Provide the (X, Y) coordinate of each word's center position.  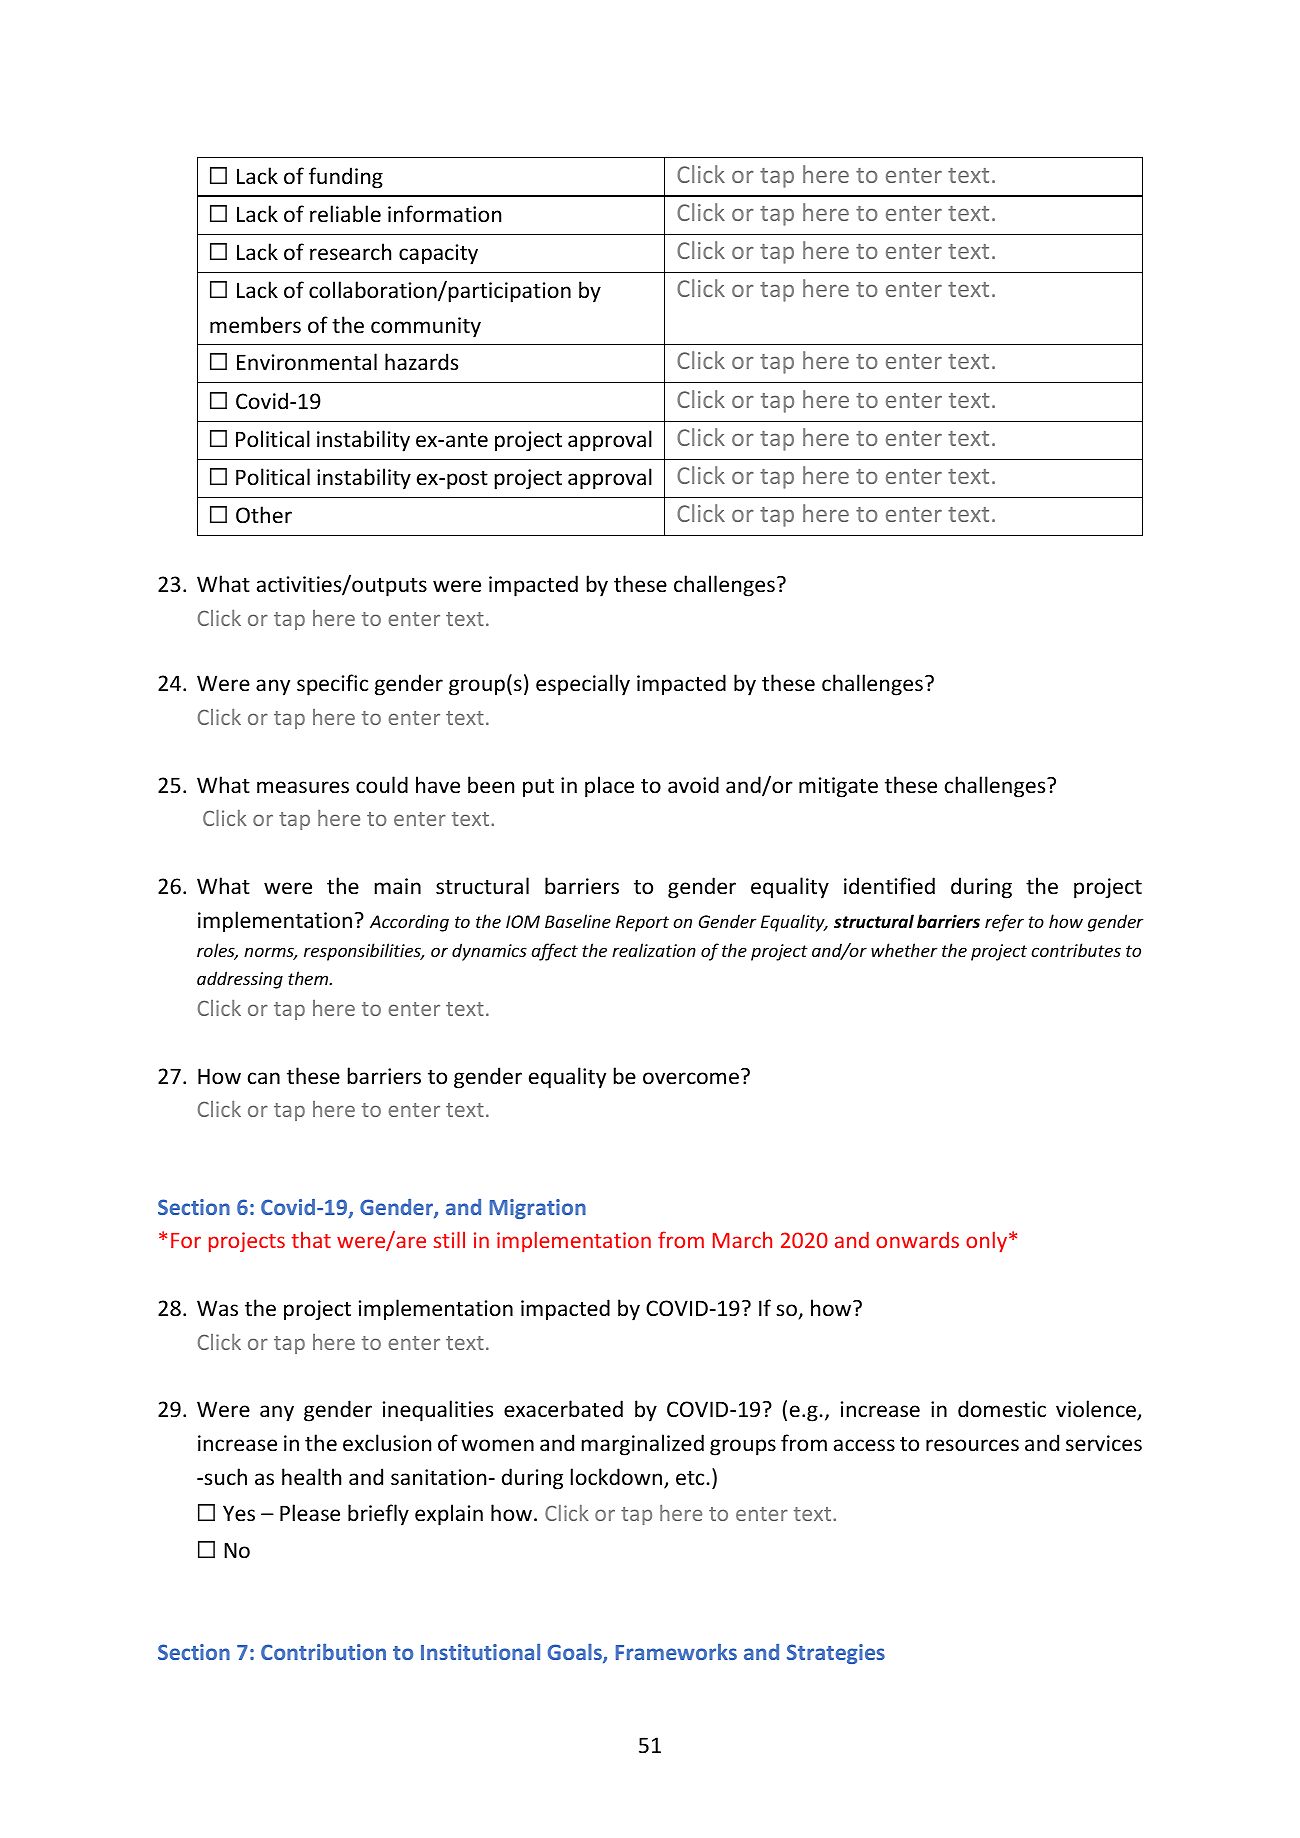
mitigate (838, 787)
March (742, 1239)
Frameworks (676, 1652)
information (444, 214)
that (311, 1239)
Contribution (323, 1652)
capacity (438, 254)
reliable (345, 214)
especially (583, 685)
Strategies (836, 1654)
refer (1004, 923)
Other (264, 515)
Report (642, 923)
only (988, 1241)
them (309, 978)
